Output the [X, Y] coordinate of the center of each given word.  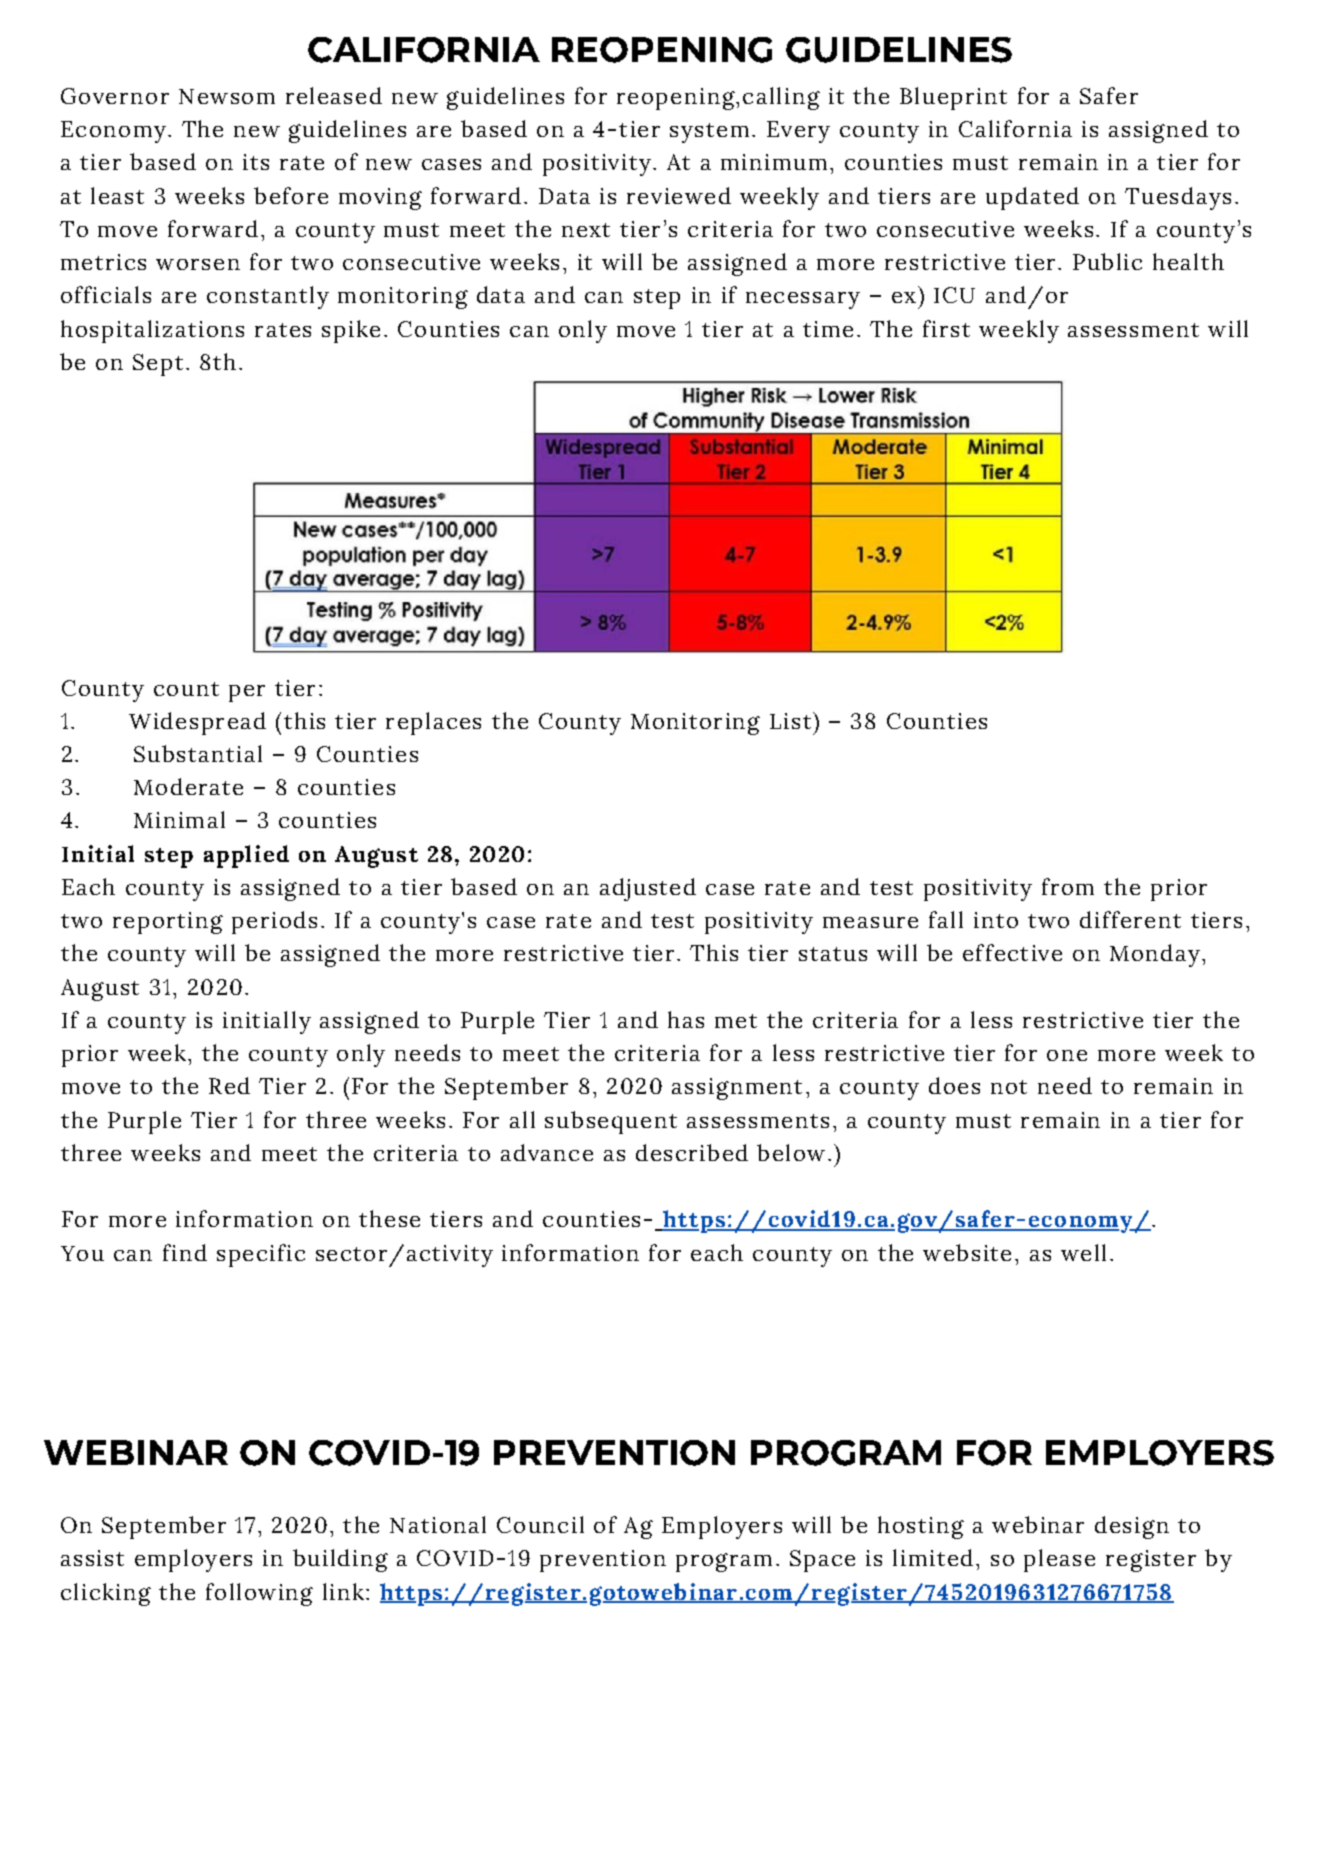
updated [1032, 198]
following [259, 1594]
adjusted [648, 889]
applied [246, 856]
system [709, 133]
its [256, 162]
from [1068, 886]
